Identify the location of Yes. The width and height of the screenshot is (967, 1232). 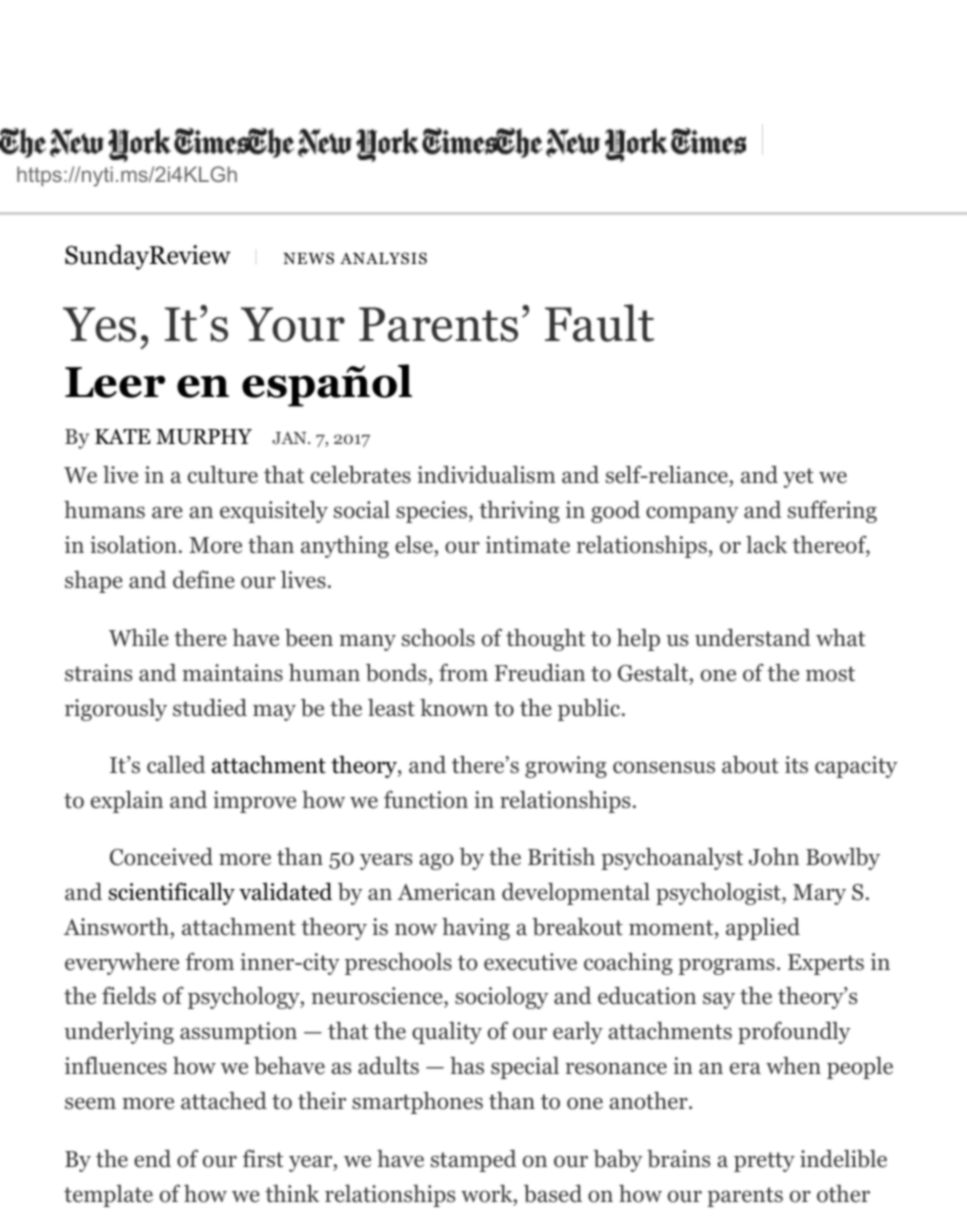
(99, 324).
